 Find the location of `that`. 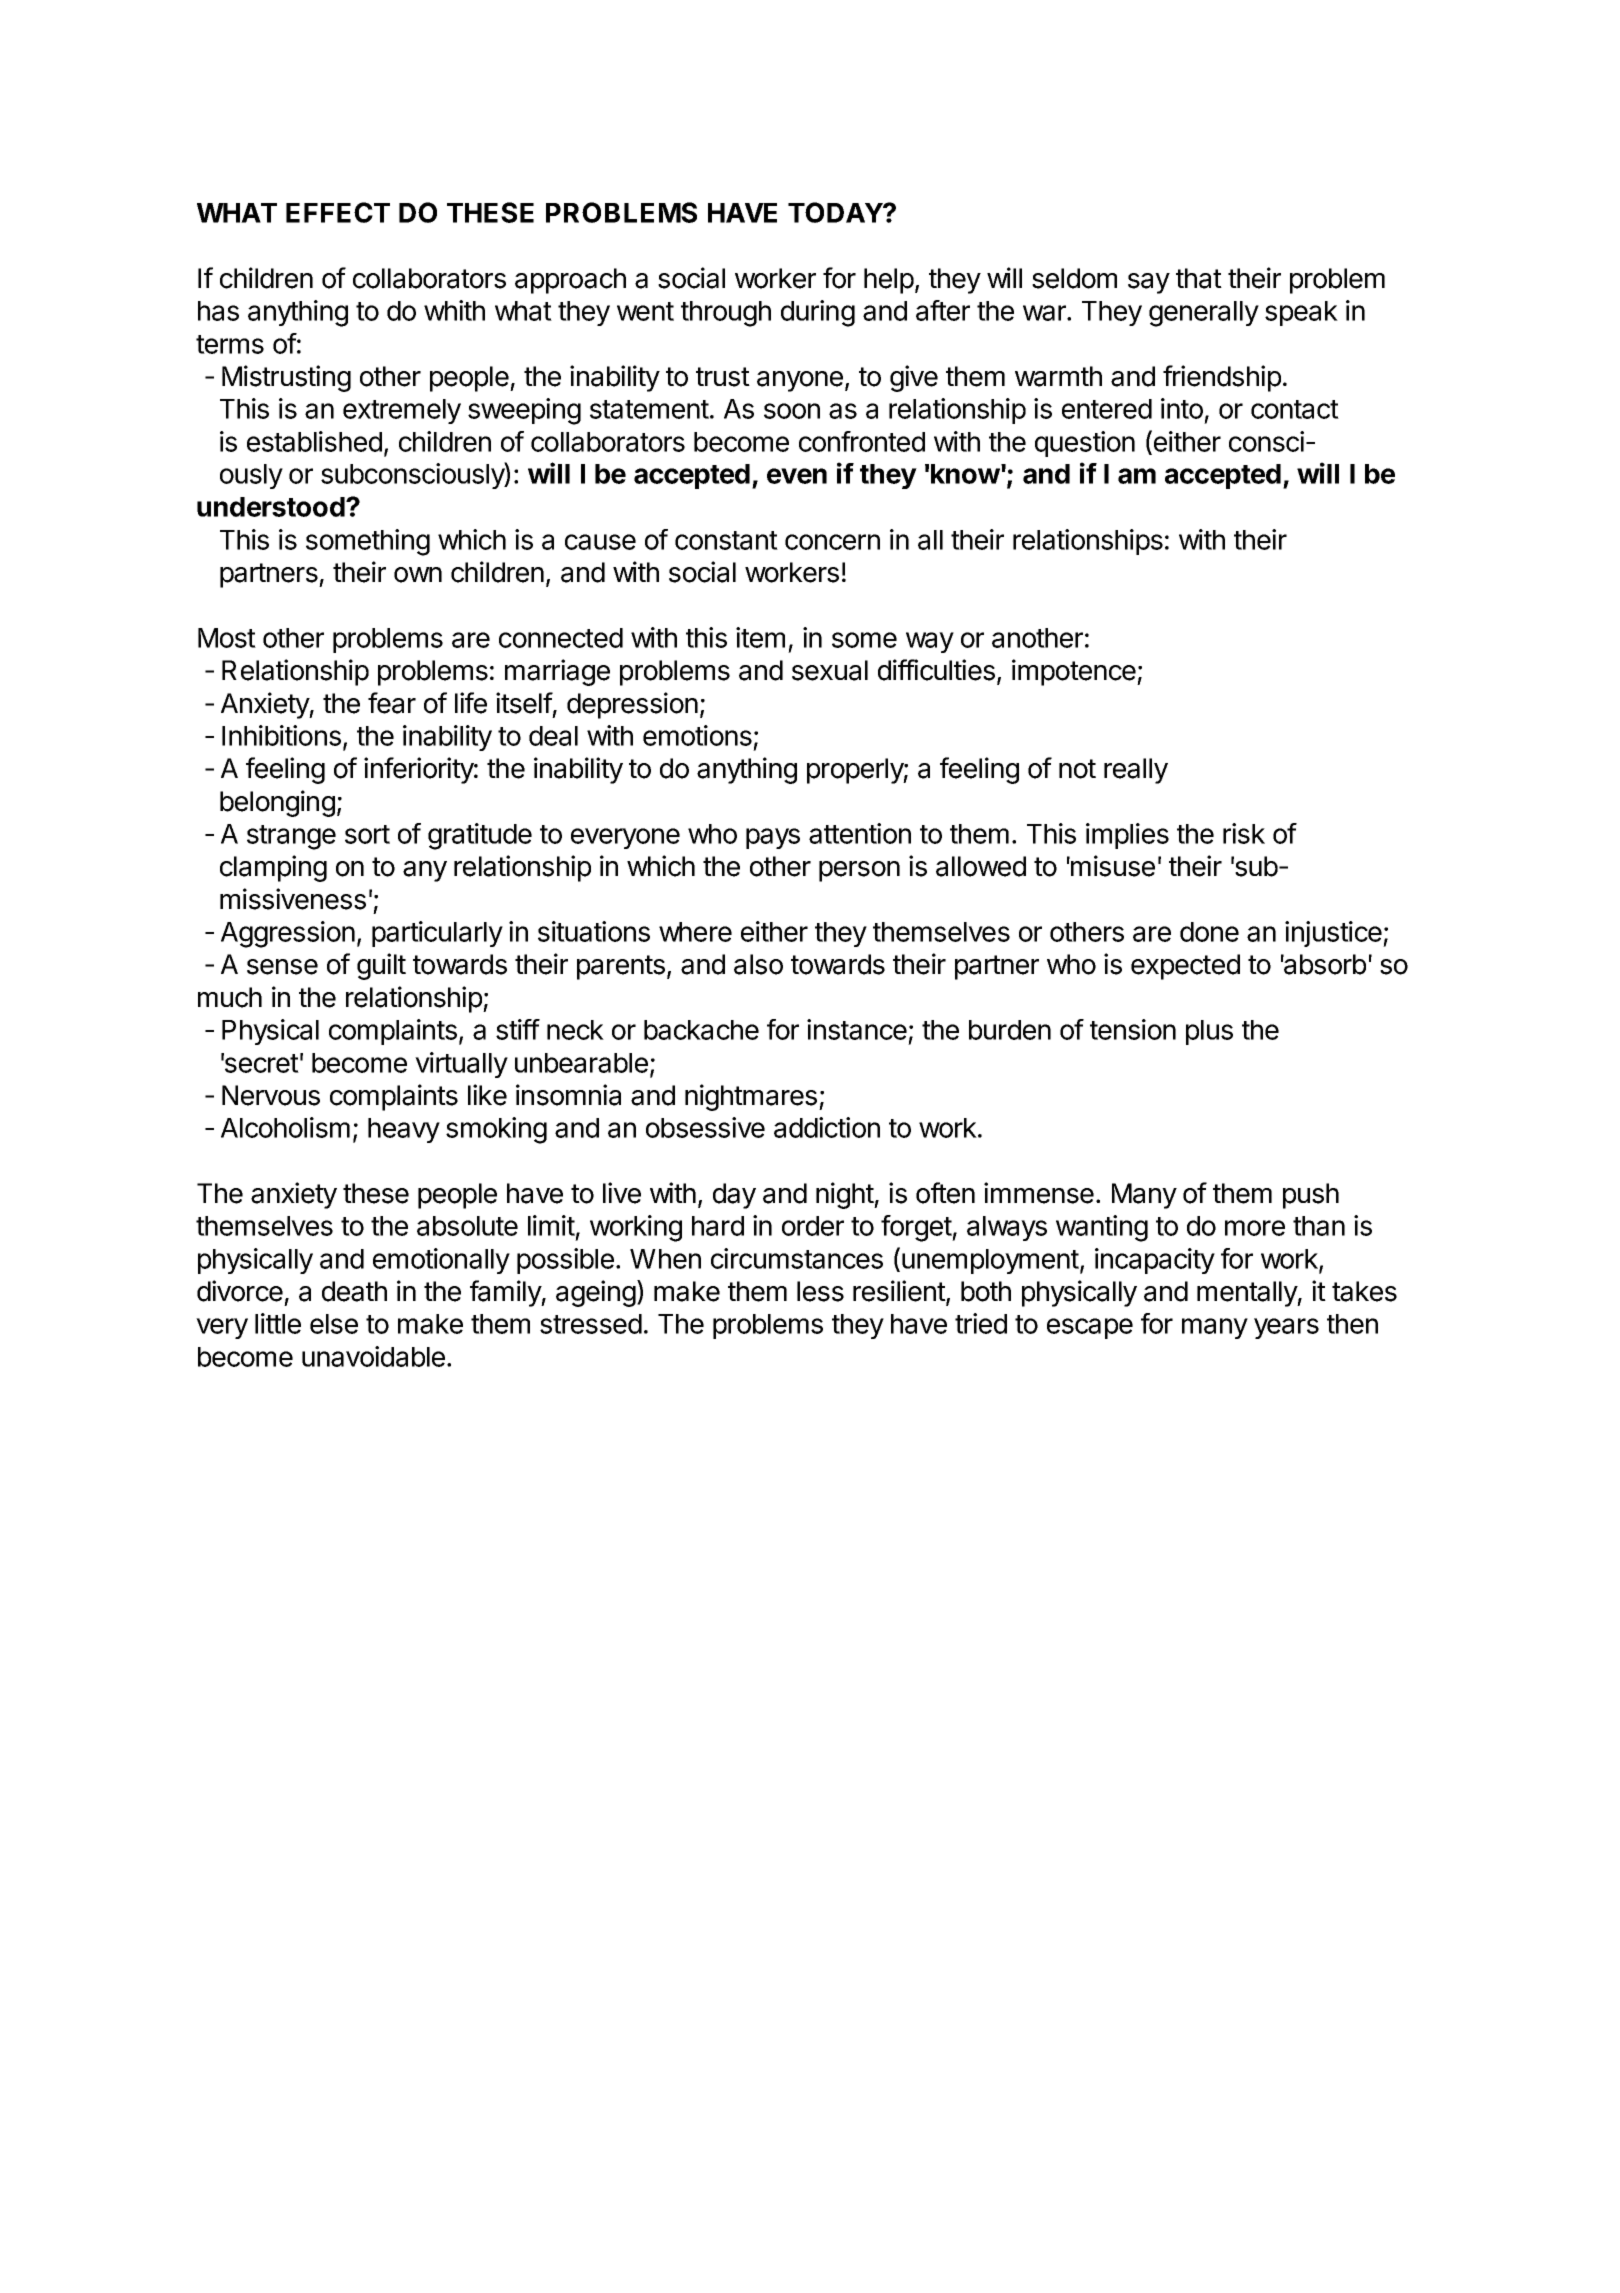

that is located at coordinates (1199, 278).
